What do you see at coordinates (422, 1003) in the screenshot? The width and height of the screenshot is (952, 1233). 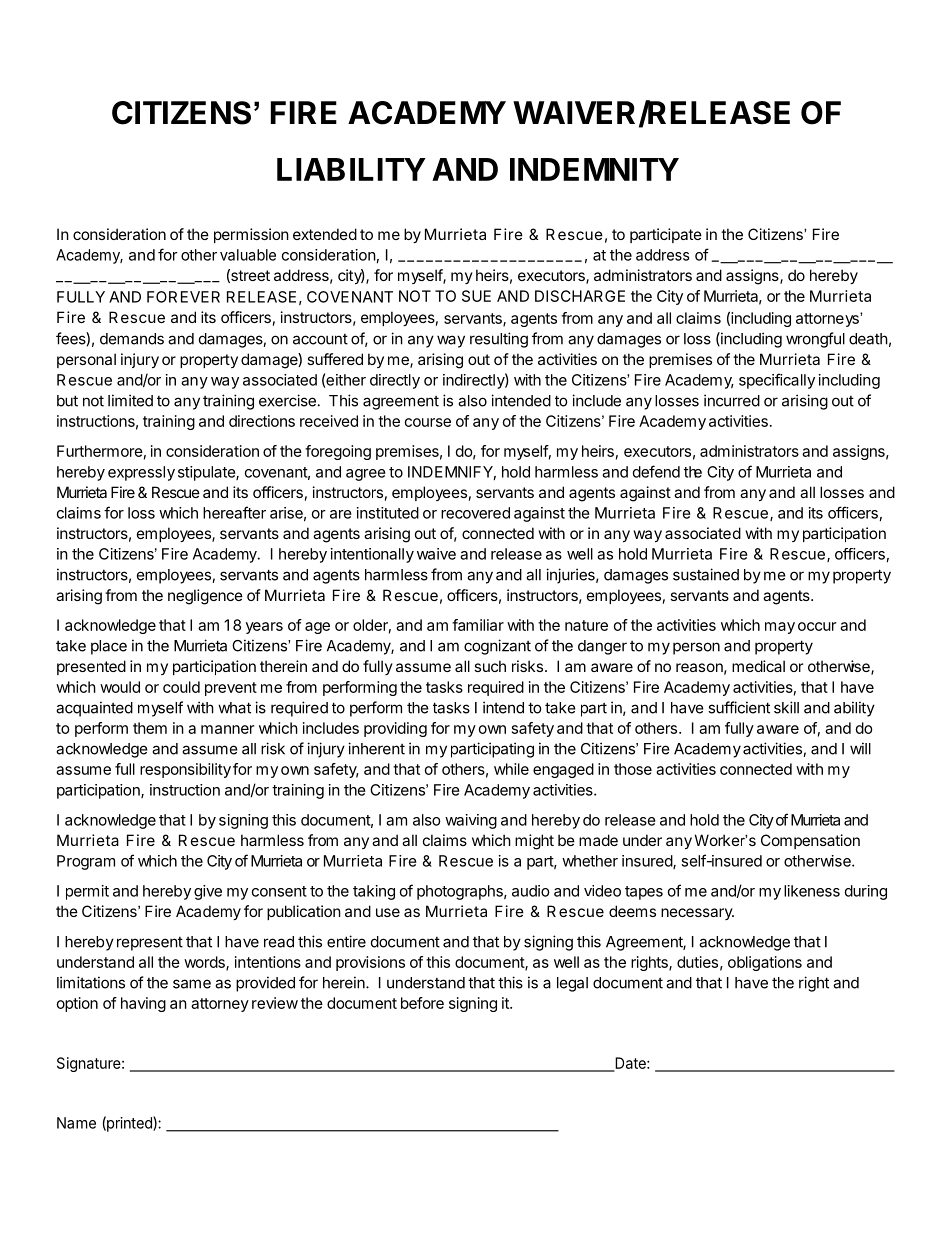 I see `before` at bounding box center [422, 1003].
